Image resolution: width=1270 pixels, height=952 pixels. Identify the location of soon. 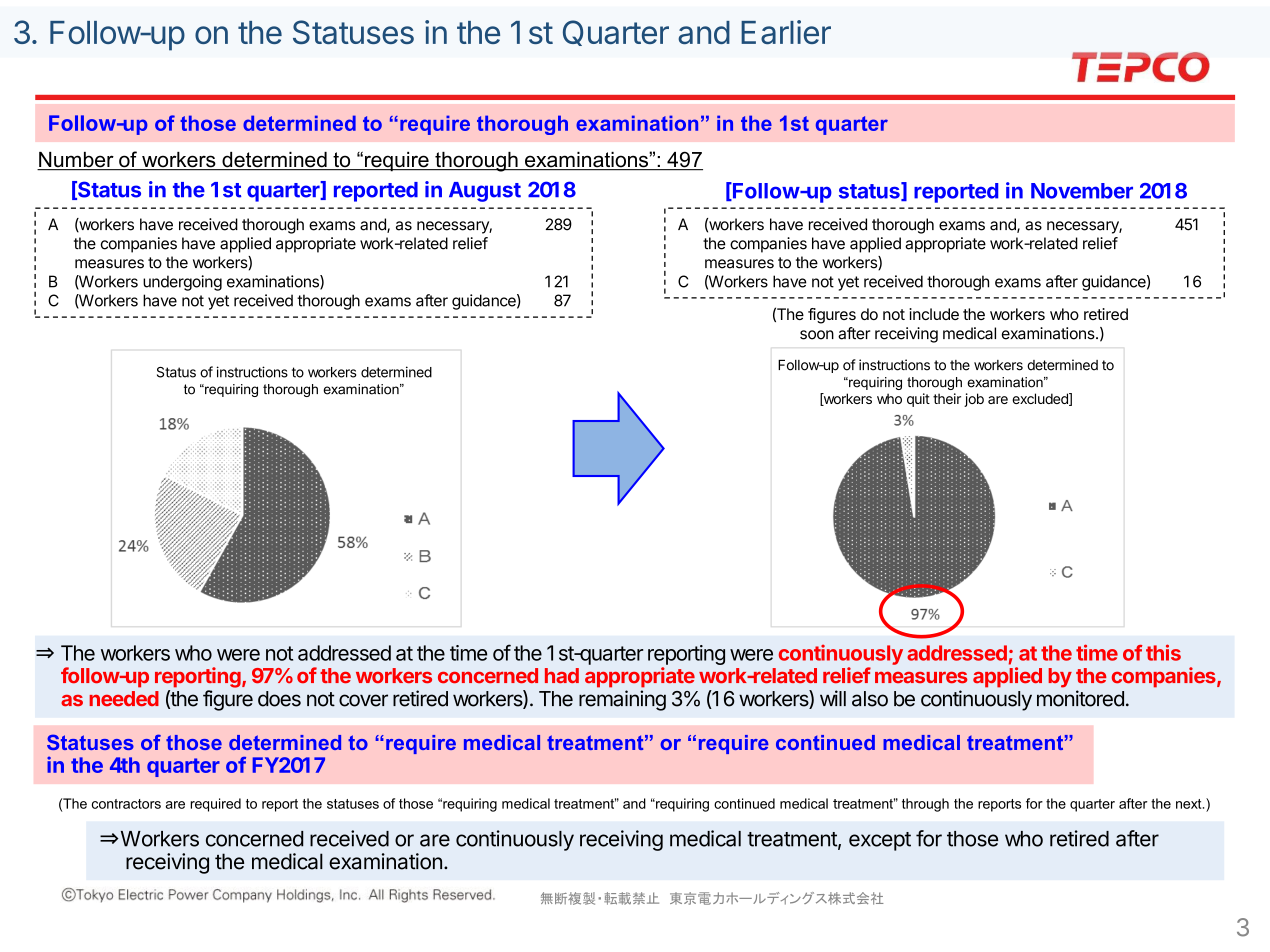
(817, 335).
